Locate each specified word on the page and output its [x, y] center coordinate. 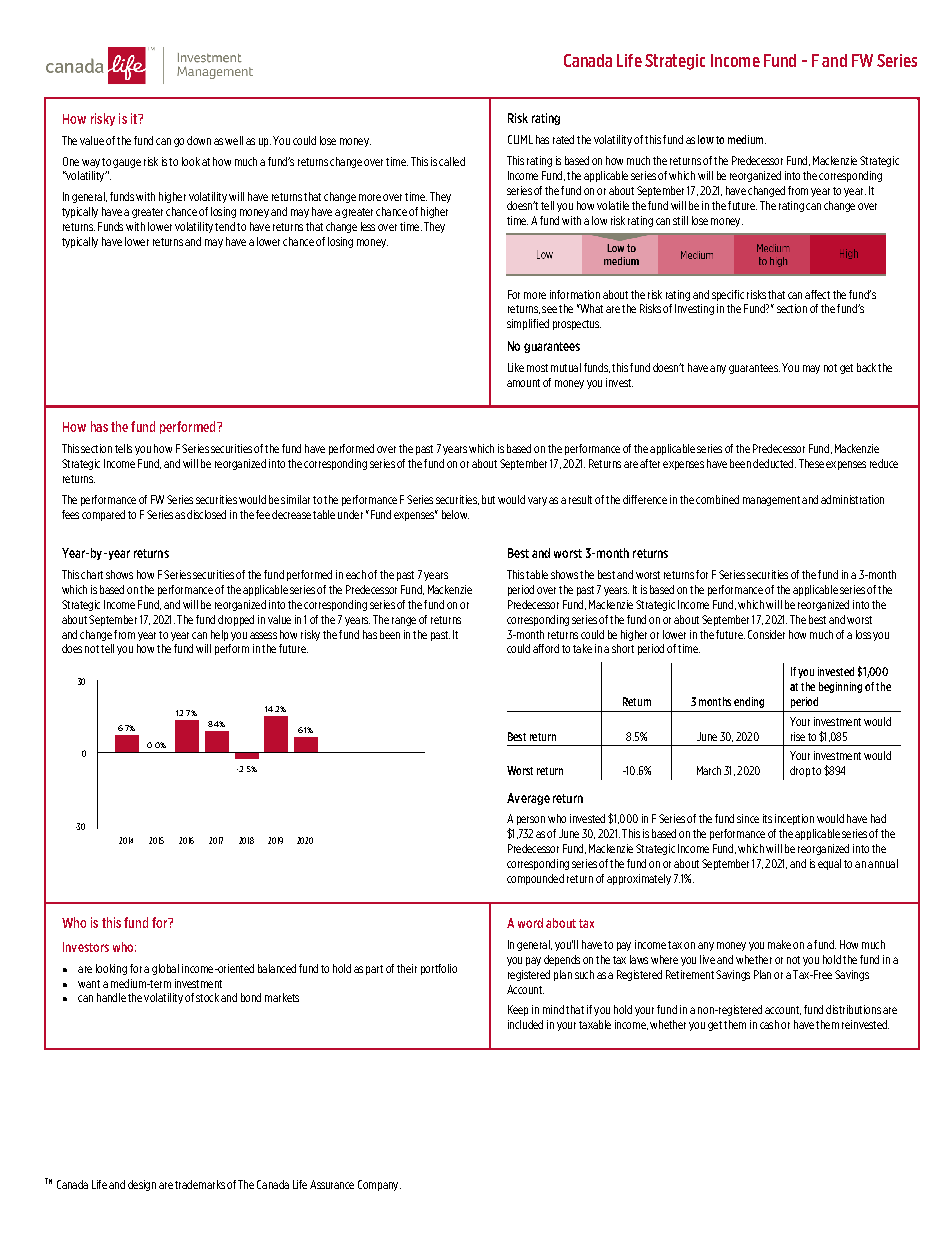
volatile [613, 205]
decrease [291, 514]
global [165, 969]
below [455, 514]
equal [829, 864]
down [199, 140]
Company [379, 1185]
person [531, 820]
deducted [774, 463]
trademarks [200, 1184]
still [680, 220]
